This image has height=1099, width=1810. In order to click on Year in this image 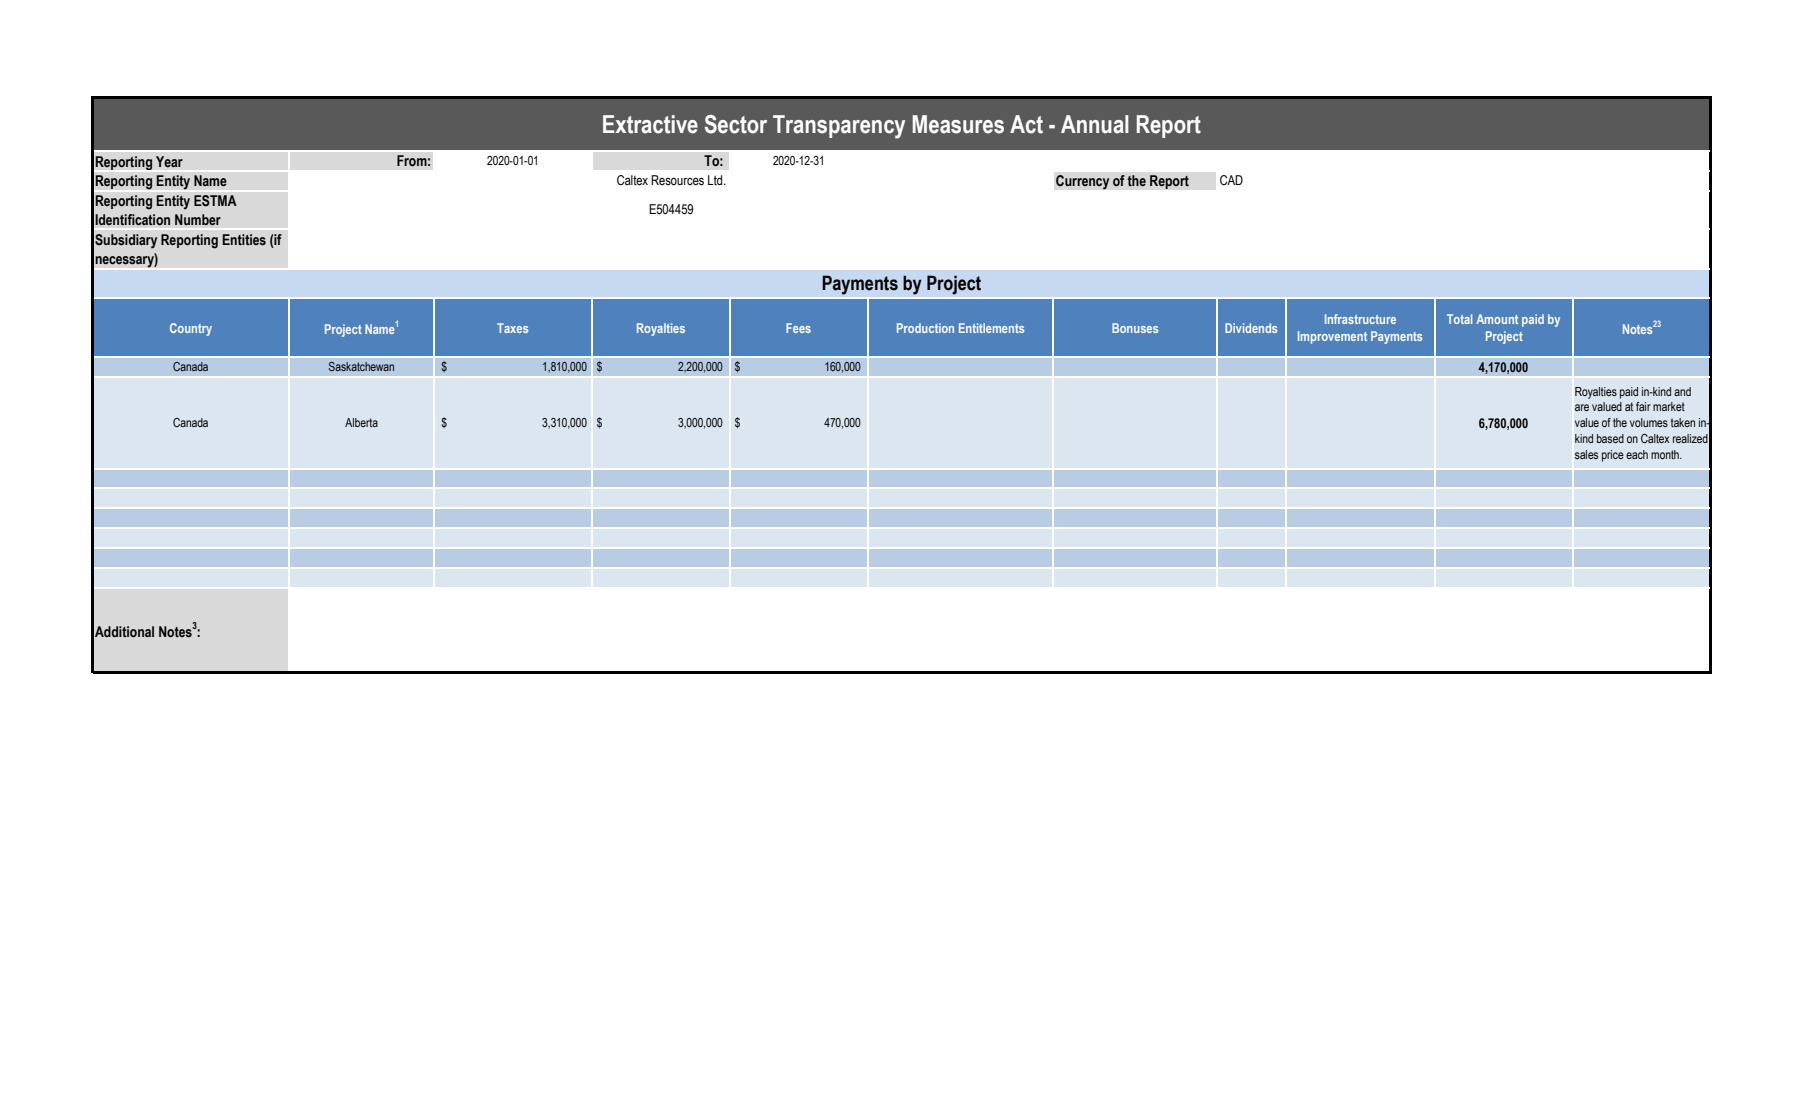, I will do `click(169, 162)`.
